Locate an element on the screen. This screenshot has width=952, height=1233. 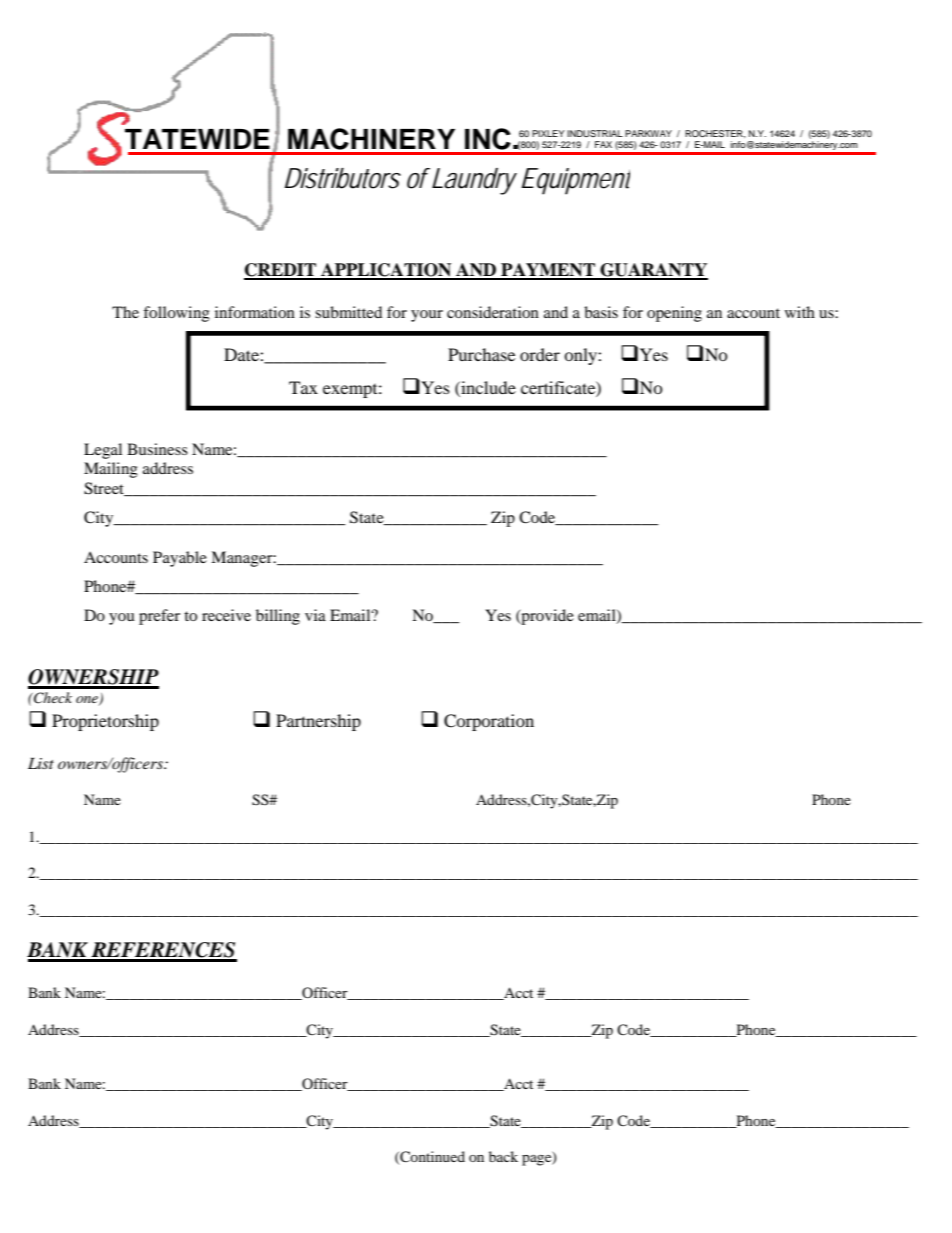
Laundry is located at coordinates (474, 181).
